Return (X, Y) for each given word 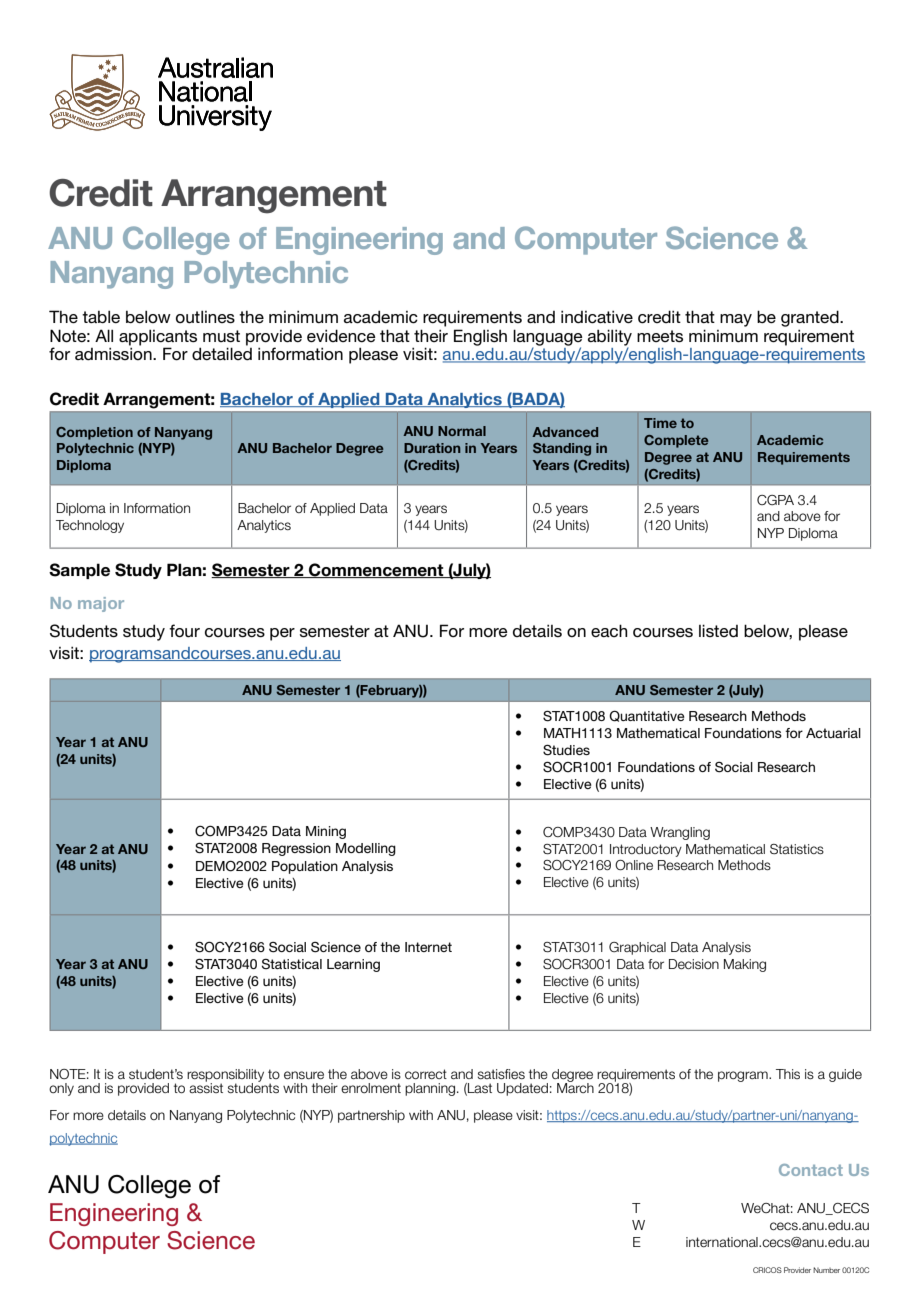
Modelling (366, 849)
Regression (296, 849)
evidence (341, 336)
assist (206, 1087)
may (736, 320)
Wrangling (680, 833)
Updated (522, 1089)
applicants (158, 337)
